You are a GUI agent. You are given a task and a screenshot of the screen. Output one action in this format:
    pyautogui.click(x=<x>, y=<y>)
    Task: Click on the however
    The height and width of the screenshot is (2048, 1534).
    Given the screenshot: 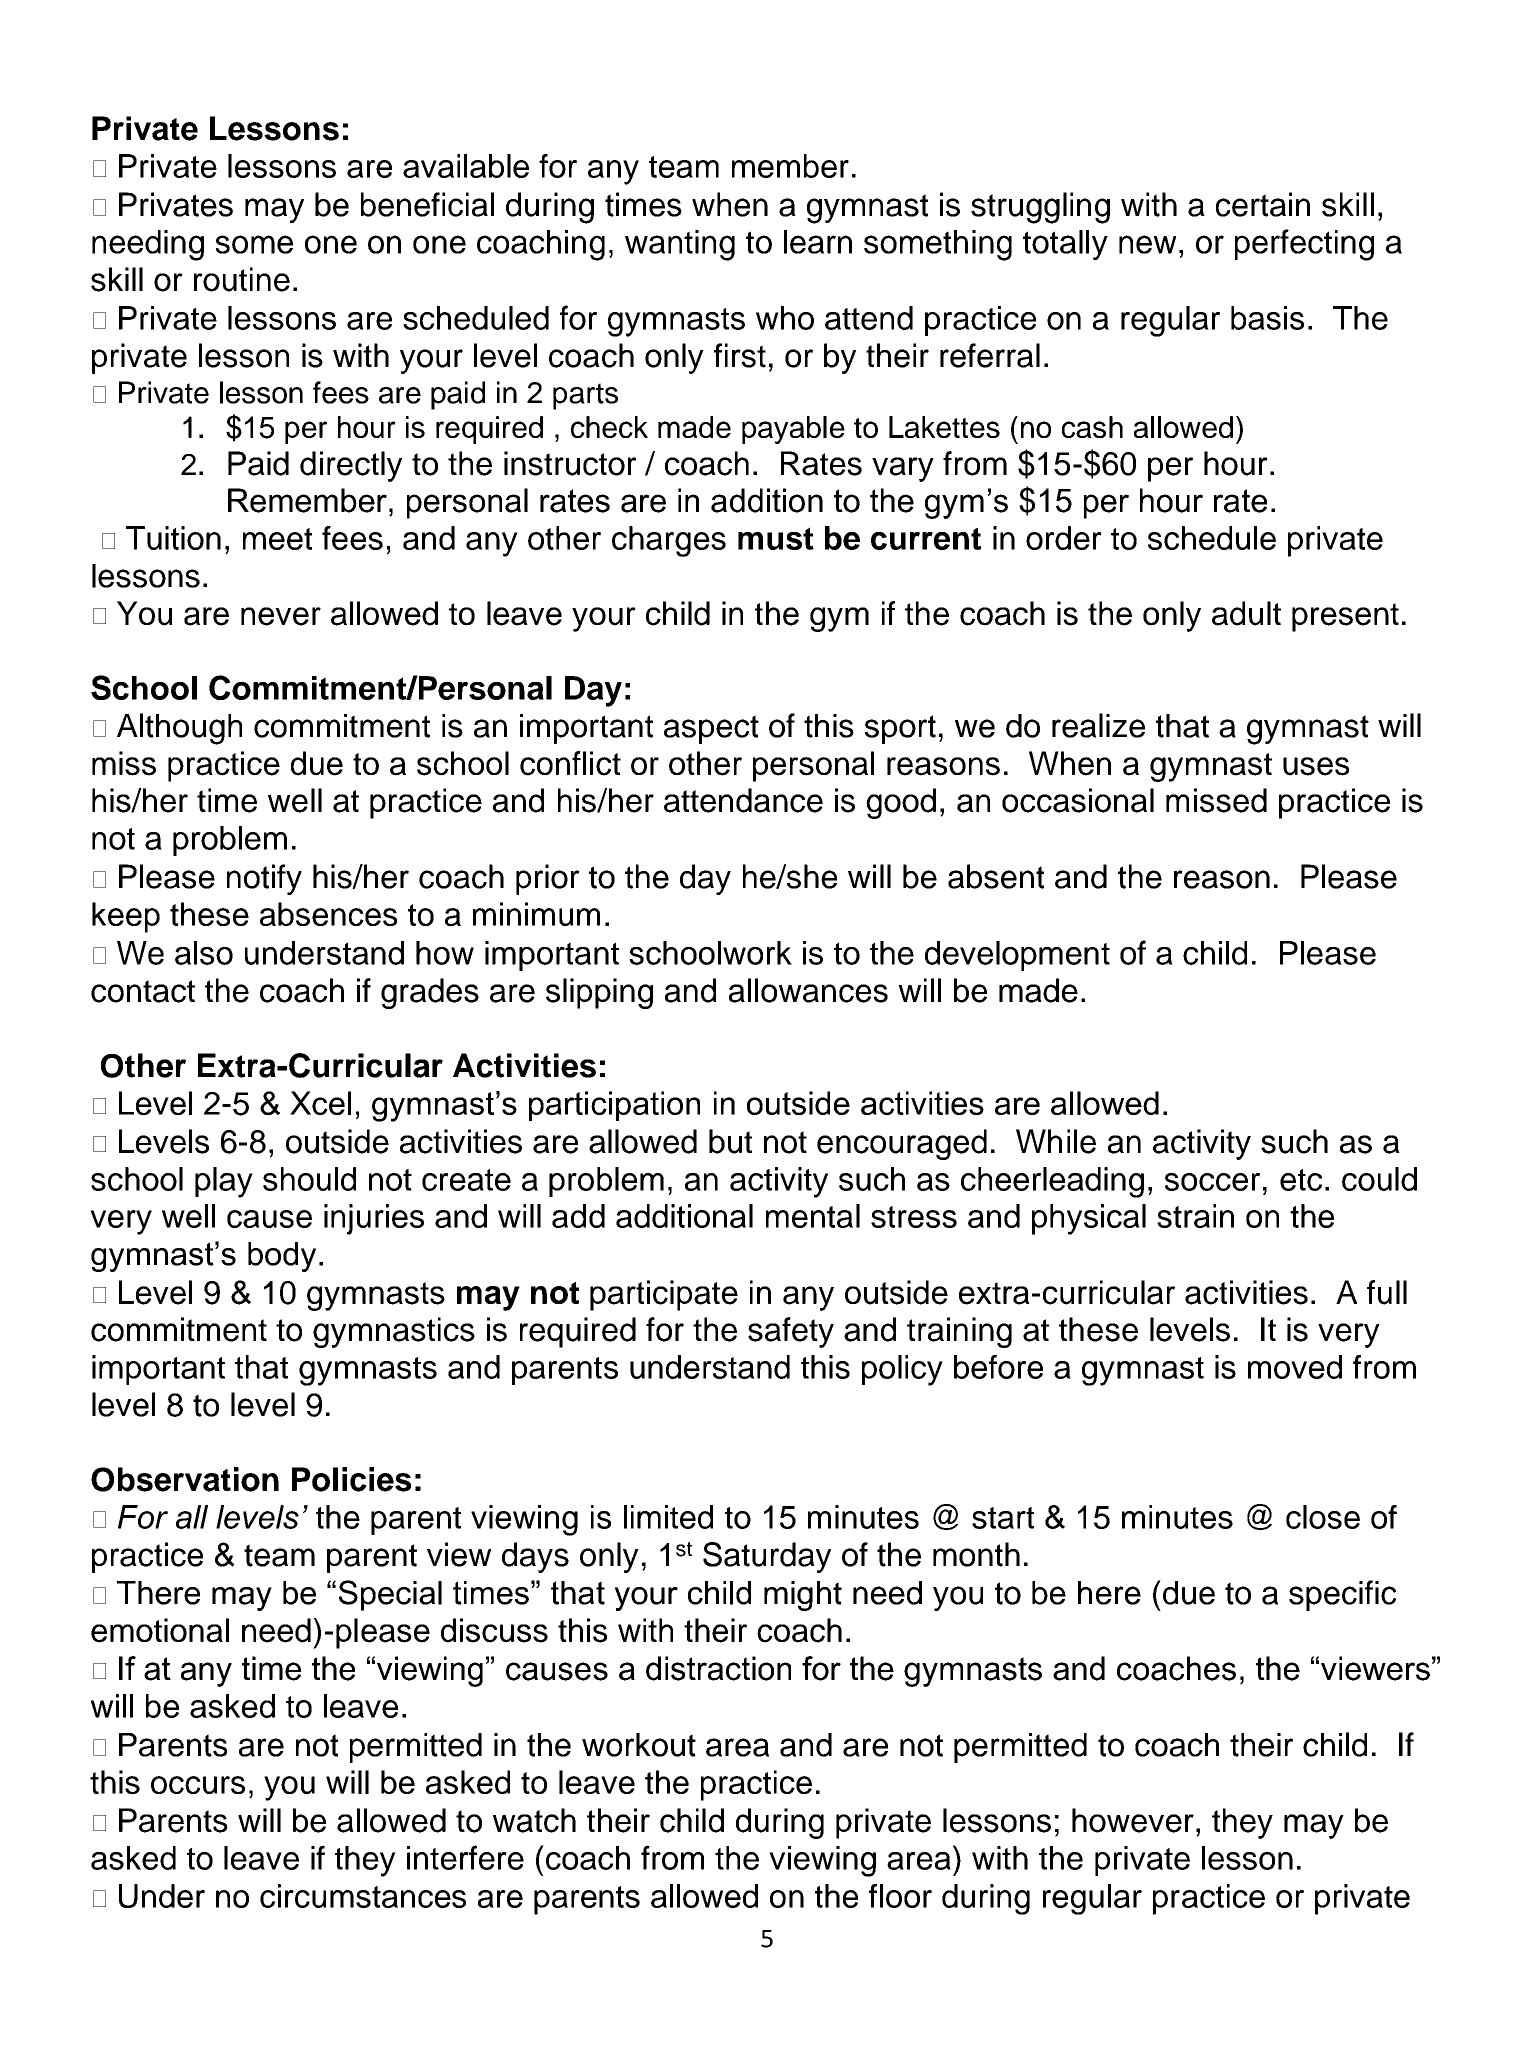 What is the action you would take?
    pyautogui.click(x=1133, y=1820)
